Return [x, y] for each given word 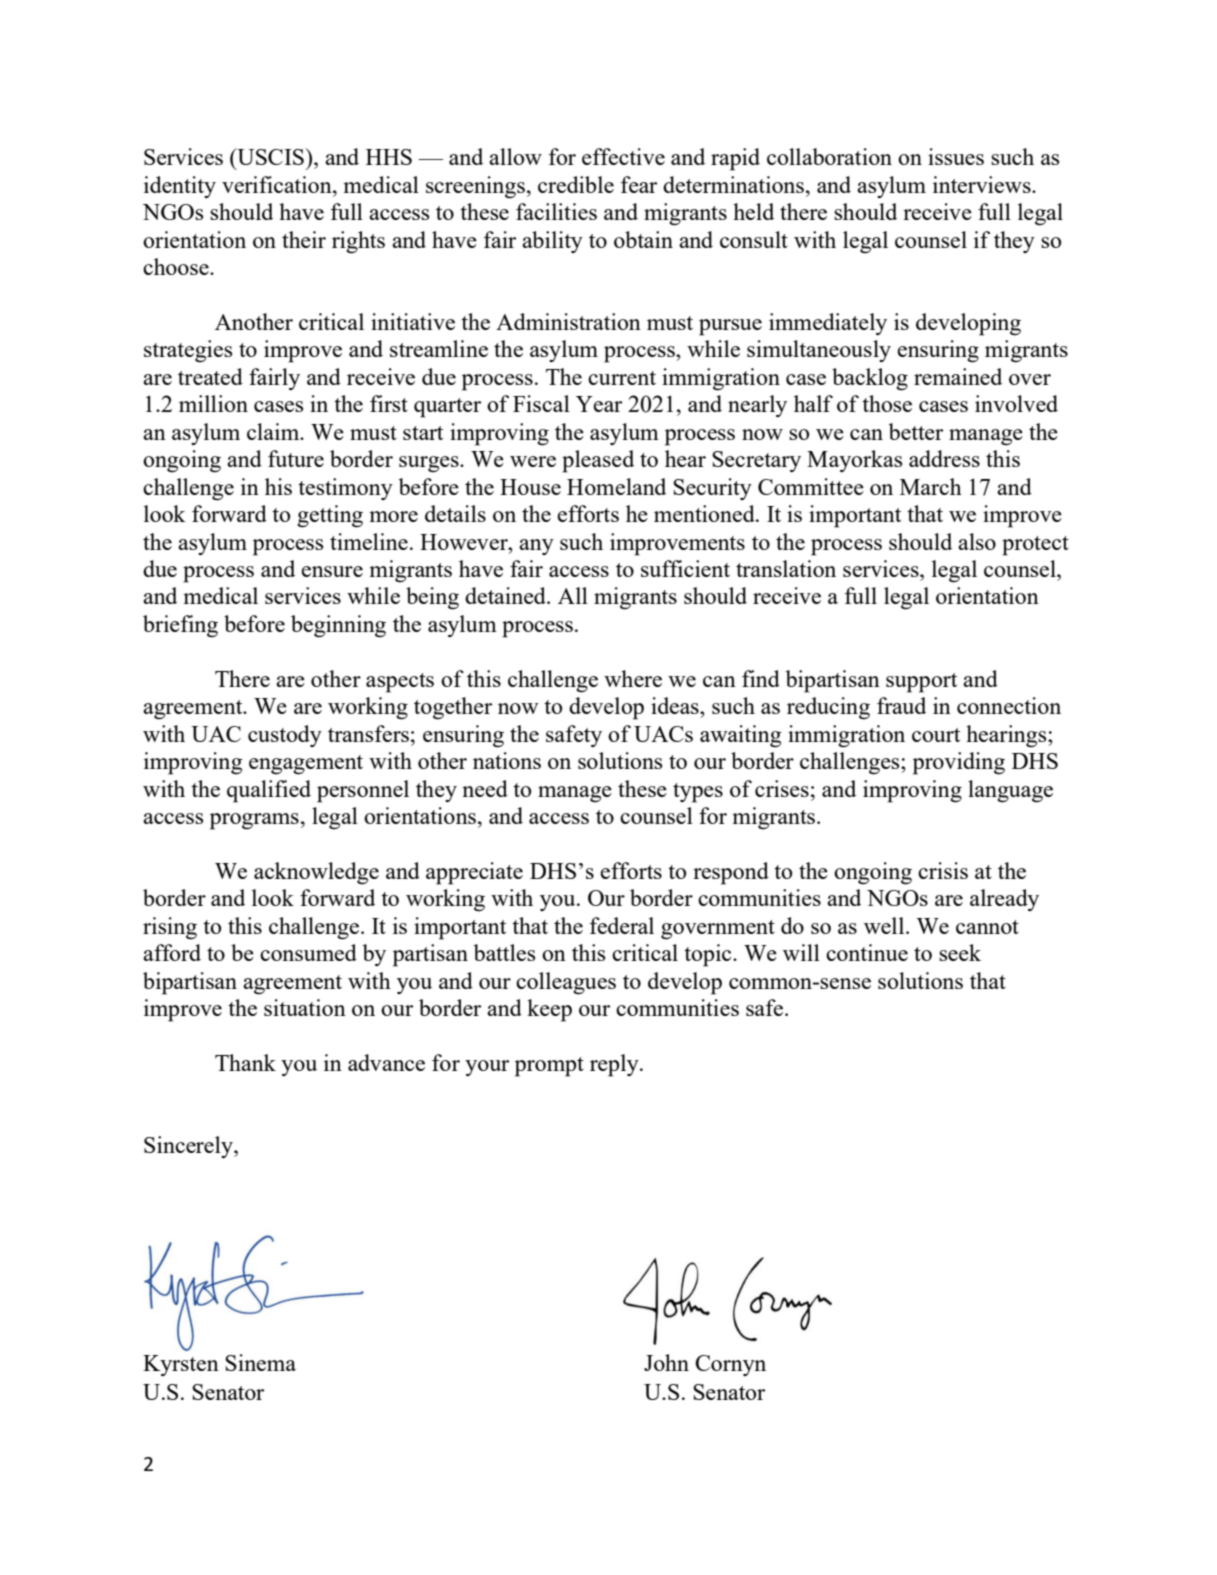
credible [576, 184]
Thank [245, 1062]
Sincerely [189, 1147]
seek [960, 952]
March [931, 486]
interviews [983, 184]
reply [615, 1065]
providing [959, 763]
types [698, 793]
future [296, 458]
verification [278, 184]
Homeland [616, 486]
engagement [306, 765]
